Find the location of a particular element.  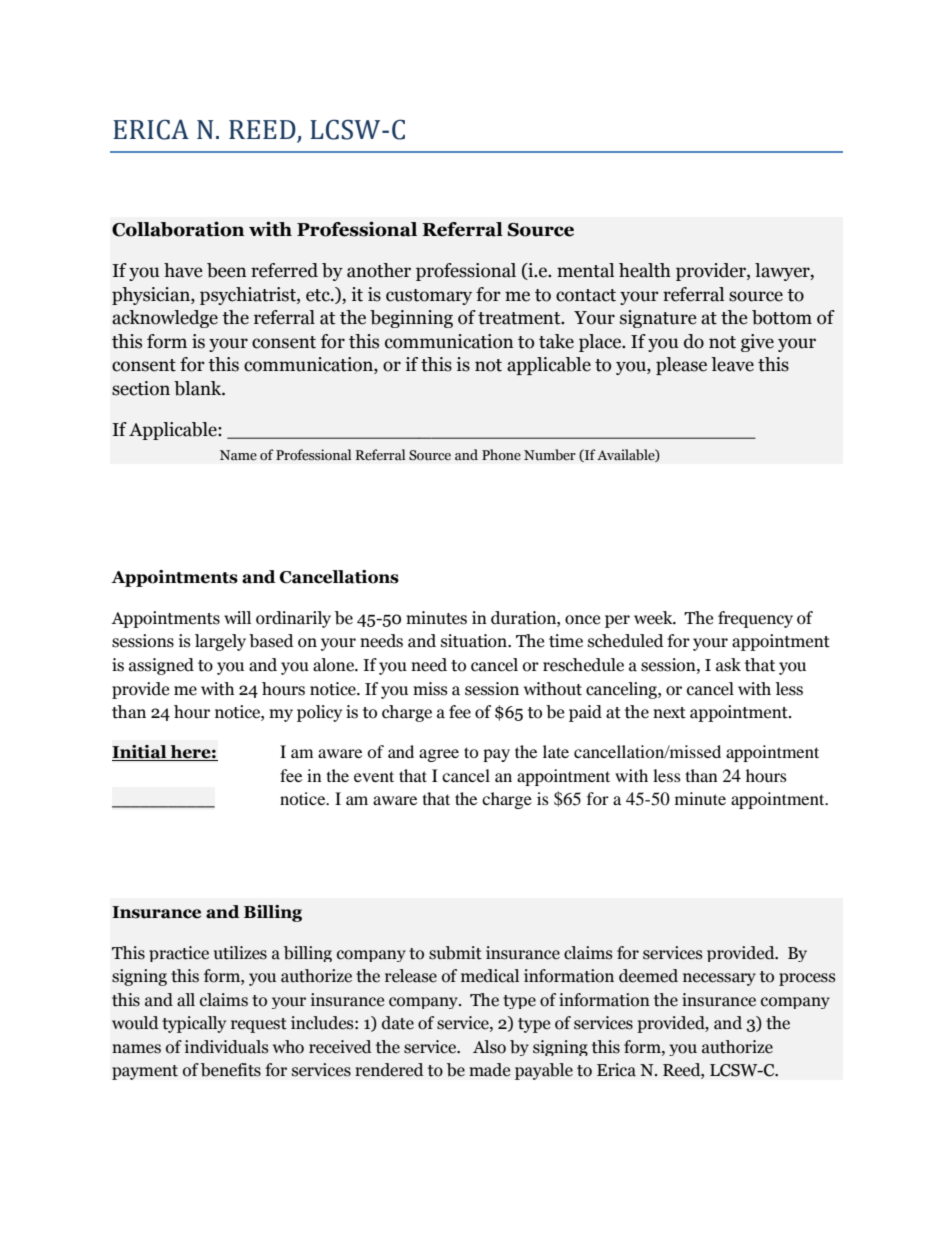

frequency is located at coordinates (755, 619).
